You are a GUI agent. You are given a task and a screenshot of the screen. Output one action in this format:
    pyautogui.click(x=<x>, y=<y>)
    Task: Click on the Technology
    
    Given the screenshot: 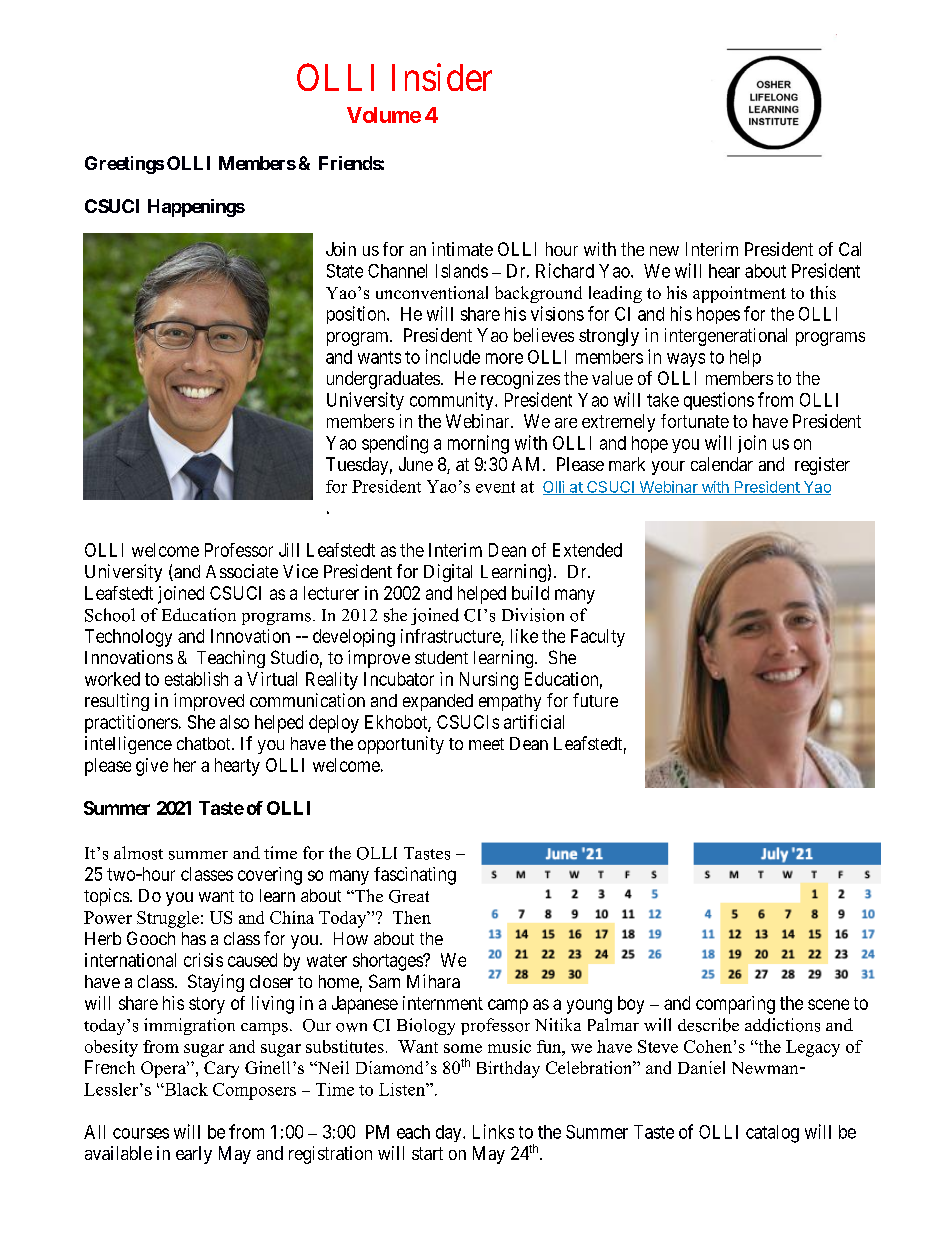 What is the action you would take?
    pyautogui.click(x=128, y=638)
